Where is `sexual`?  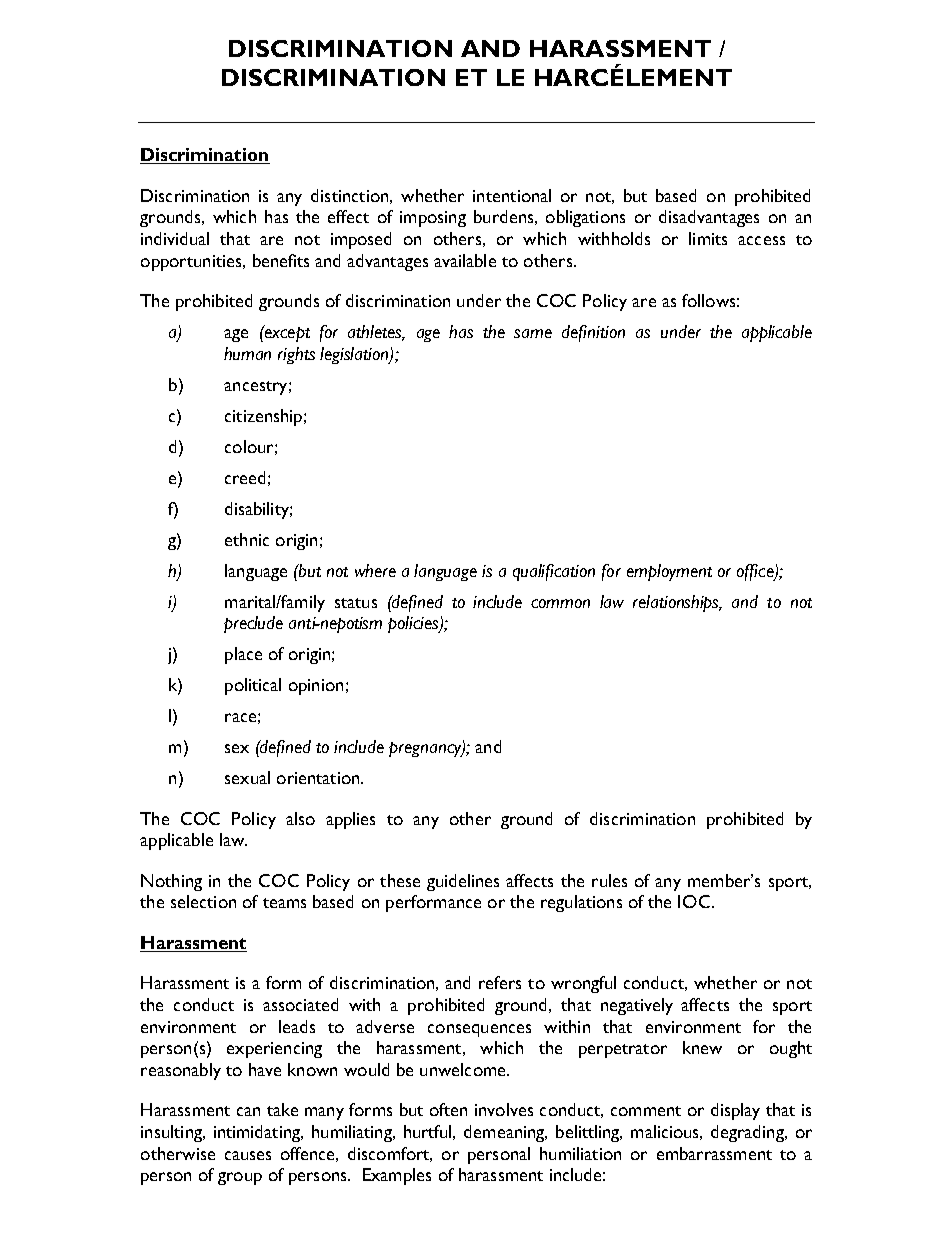 sexual is located at coordinates (247, 777).
